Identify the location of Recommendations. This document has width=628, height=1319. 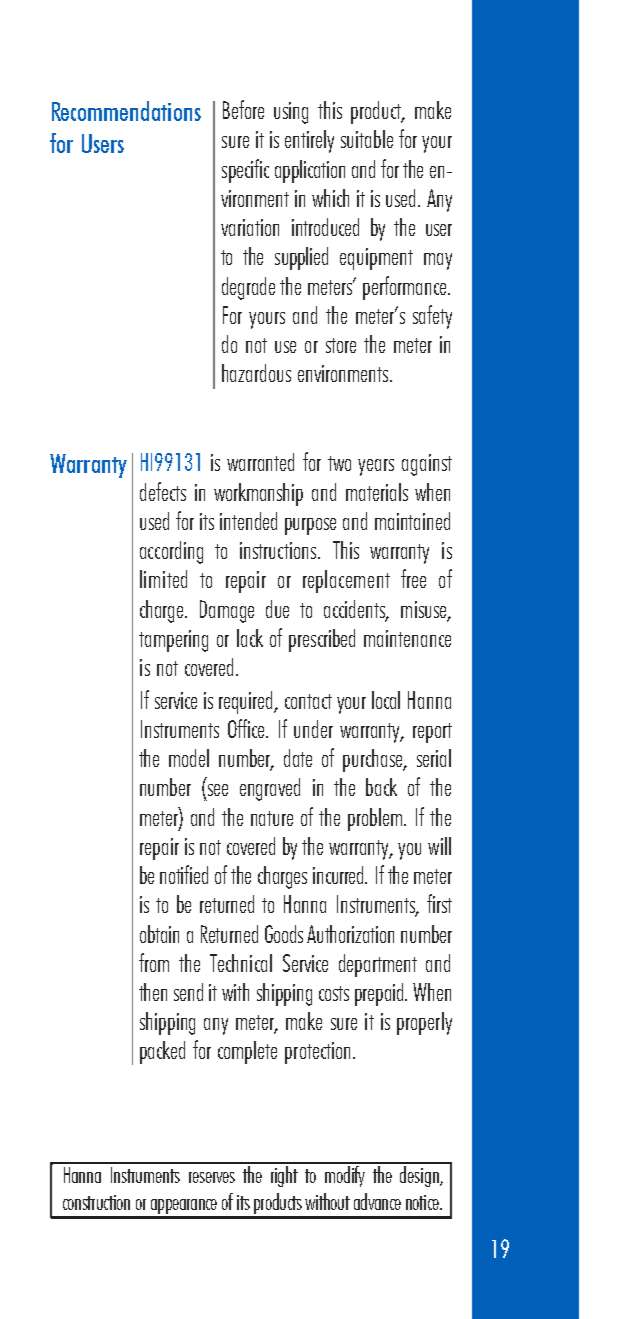
(126, 111).
